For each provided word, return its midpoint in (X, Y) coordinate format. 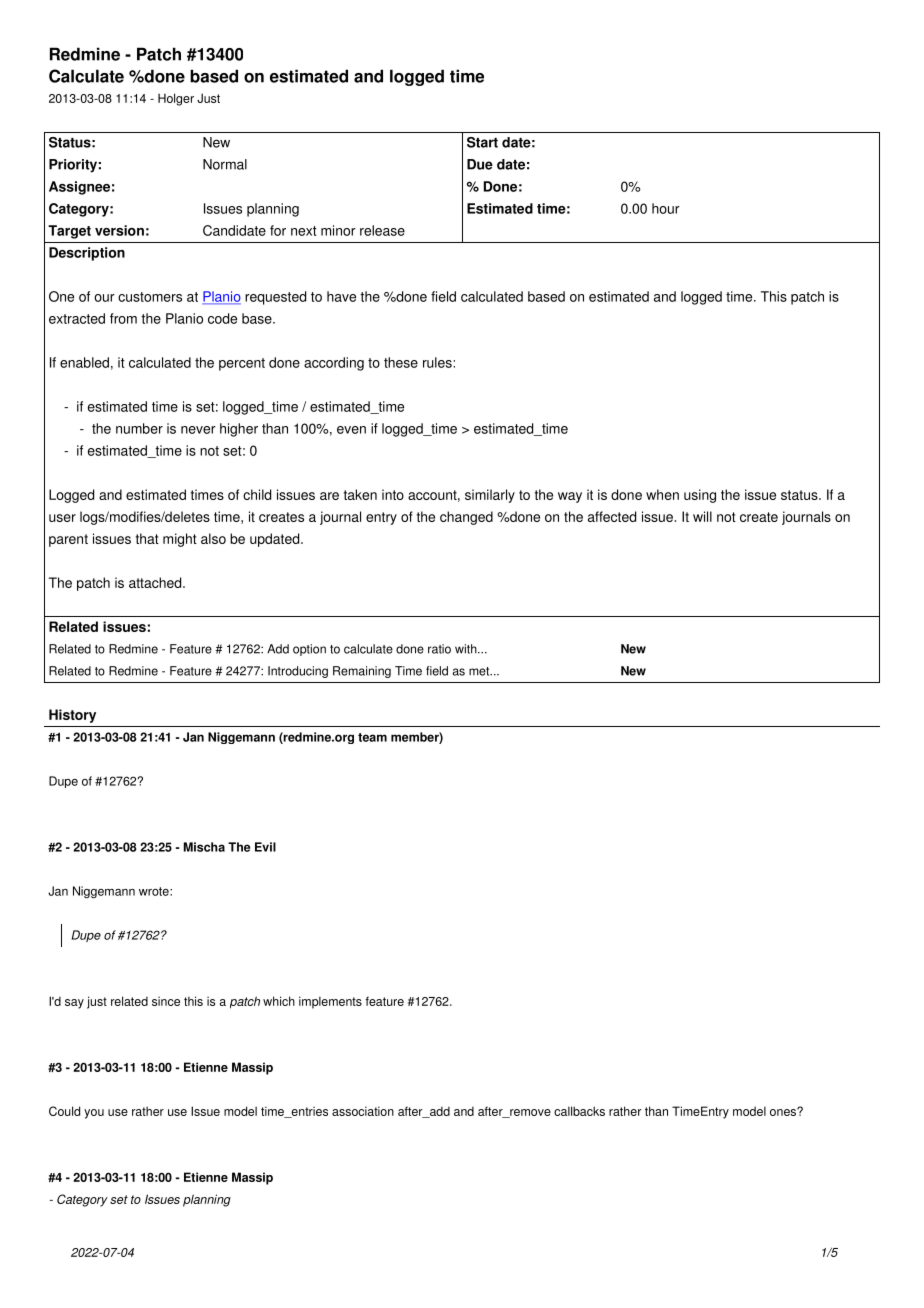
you (94, 1114)
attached (156, 582)
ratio (439, 649)
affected (612, 516)
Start (482, 142)
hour (666, 208)
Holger (176, 99)
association (363, 1111)
